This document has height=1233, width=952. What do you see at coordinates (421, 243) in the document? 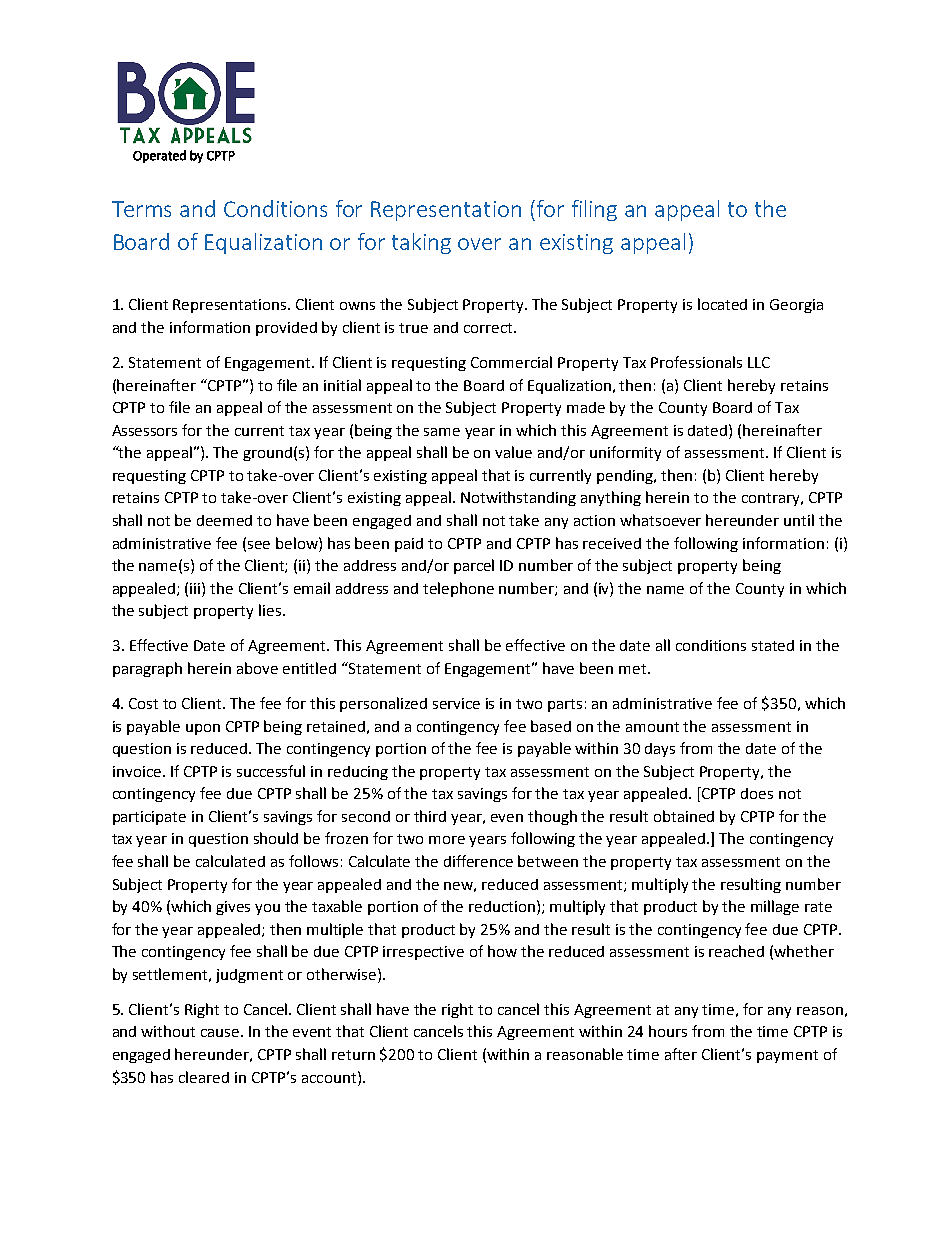
I see `taking` at bounding box center [421, 243].
